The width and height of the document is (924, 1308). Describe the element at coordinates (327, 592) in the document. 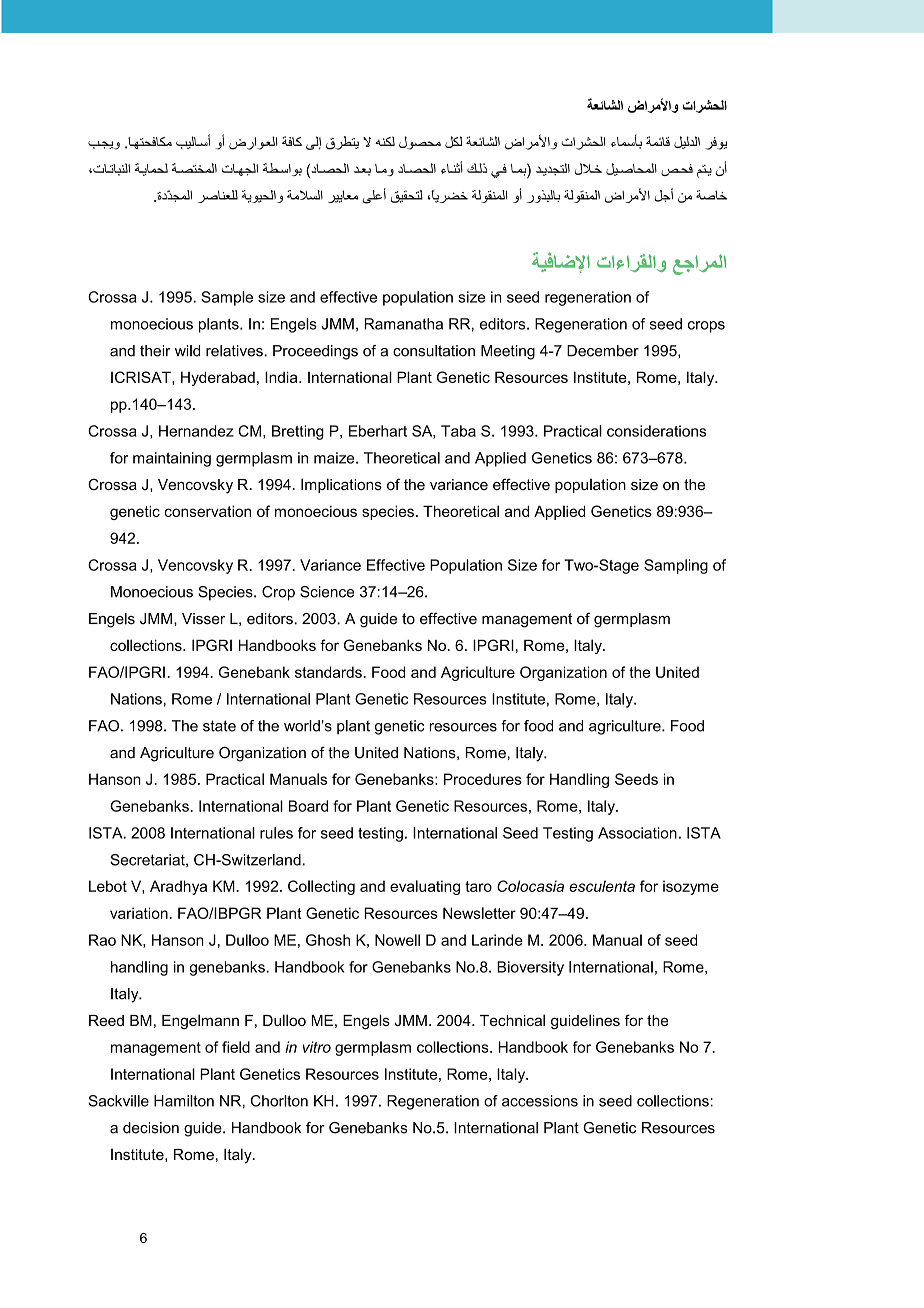

I see `Science` at that location.
